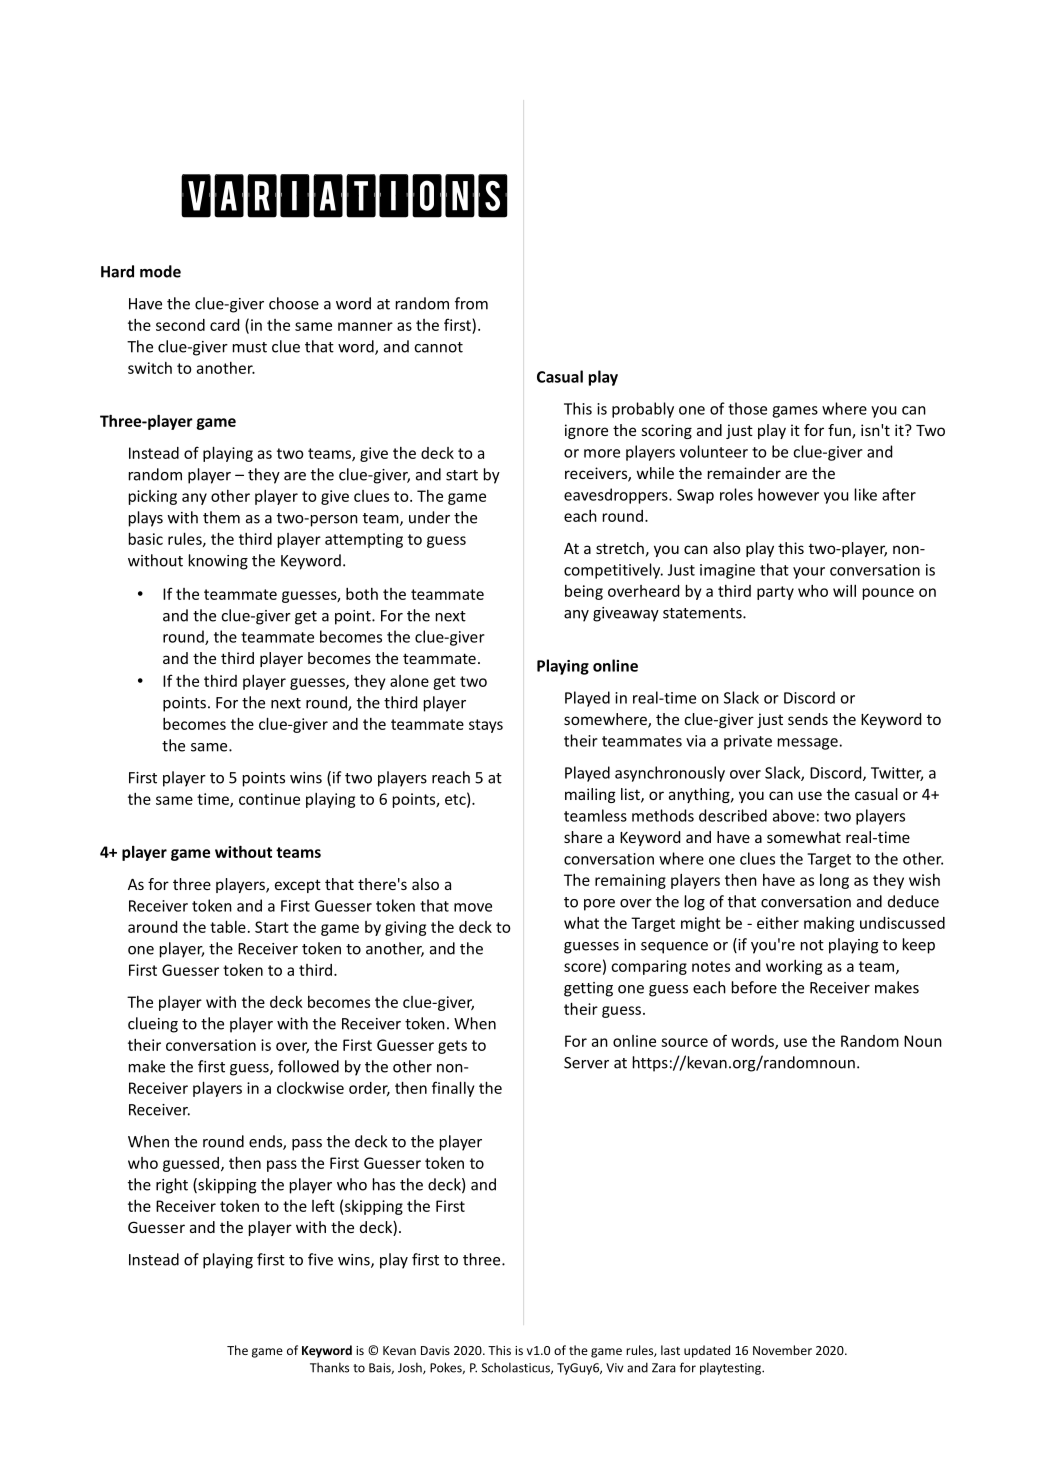 Image resolution: width=1047 pixels, height=1482 pixels. What do you see at coordinates (429, 517) in the image?
I see `under` at bounding box center [429, 517].
